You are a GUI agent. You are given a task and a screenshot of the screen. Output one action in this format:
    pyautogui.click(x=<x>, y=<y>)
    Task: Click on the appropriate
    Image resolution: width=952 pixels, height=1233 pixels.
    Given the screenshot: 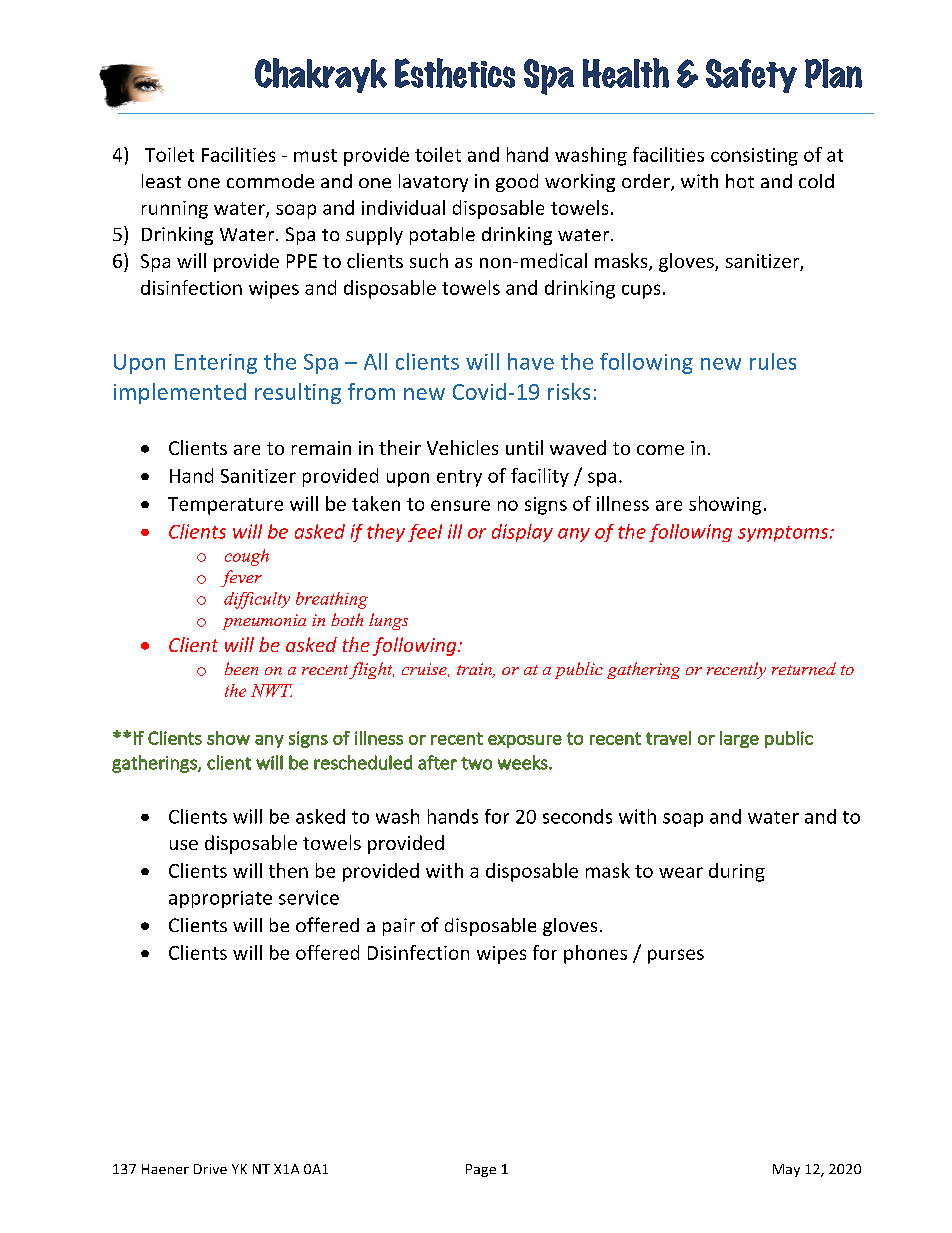 What is the action you would take?
    pyautogui.click(x=220, y=899)
